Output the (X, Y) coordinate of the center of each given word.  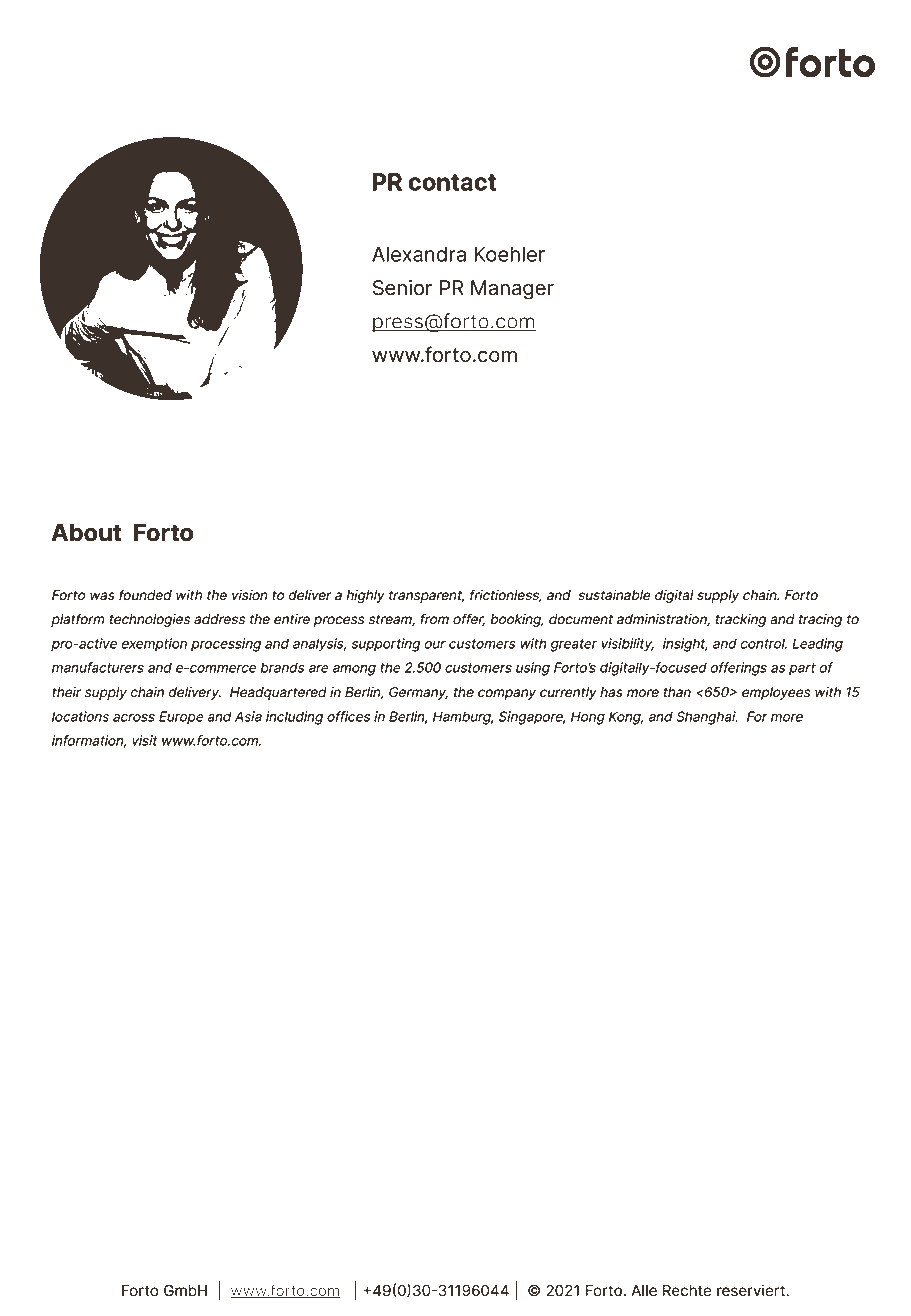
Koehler (509, 254)
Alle (644, 1291)
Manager (512, 290)
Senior (402, 288)
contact (452, 182)
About (86, 532)
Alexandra (419, 254)
